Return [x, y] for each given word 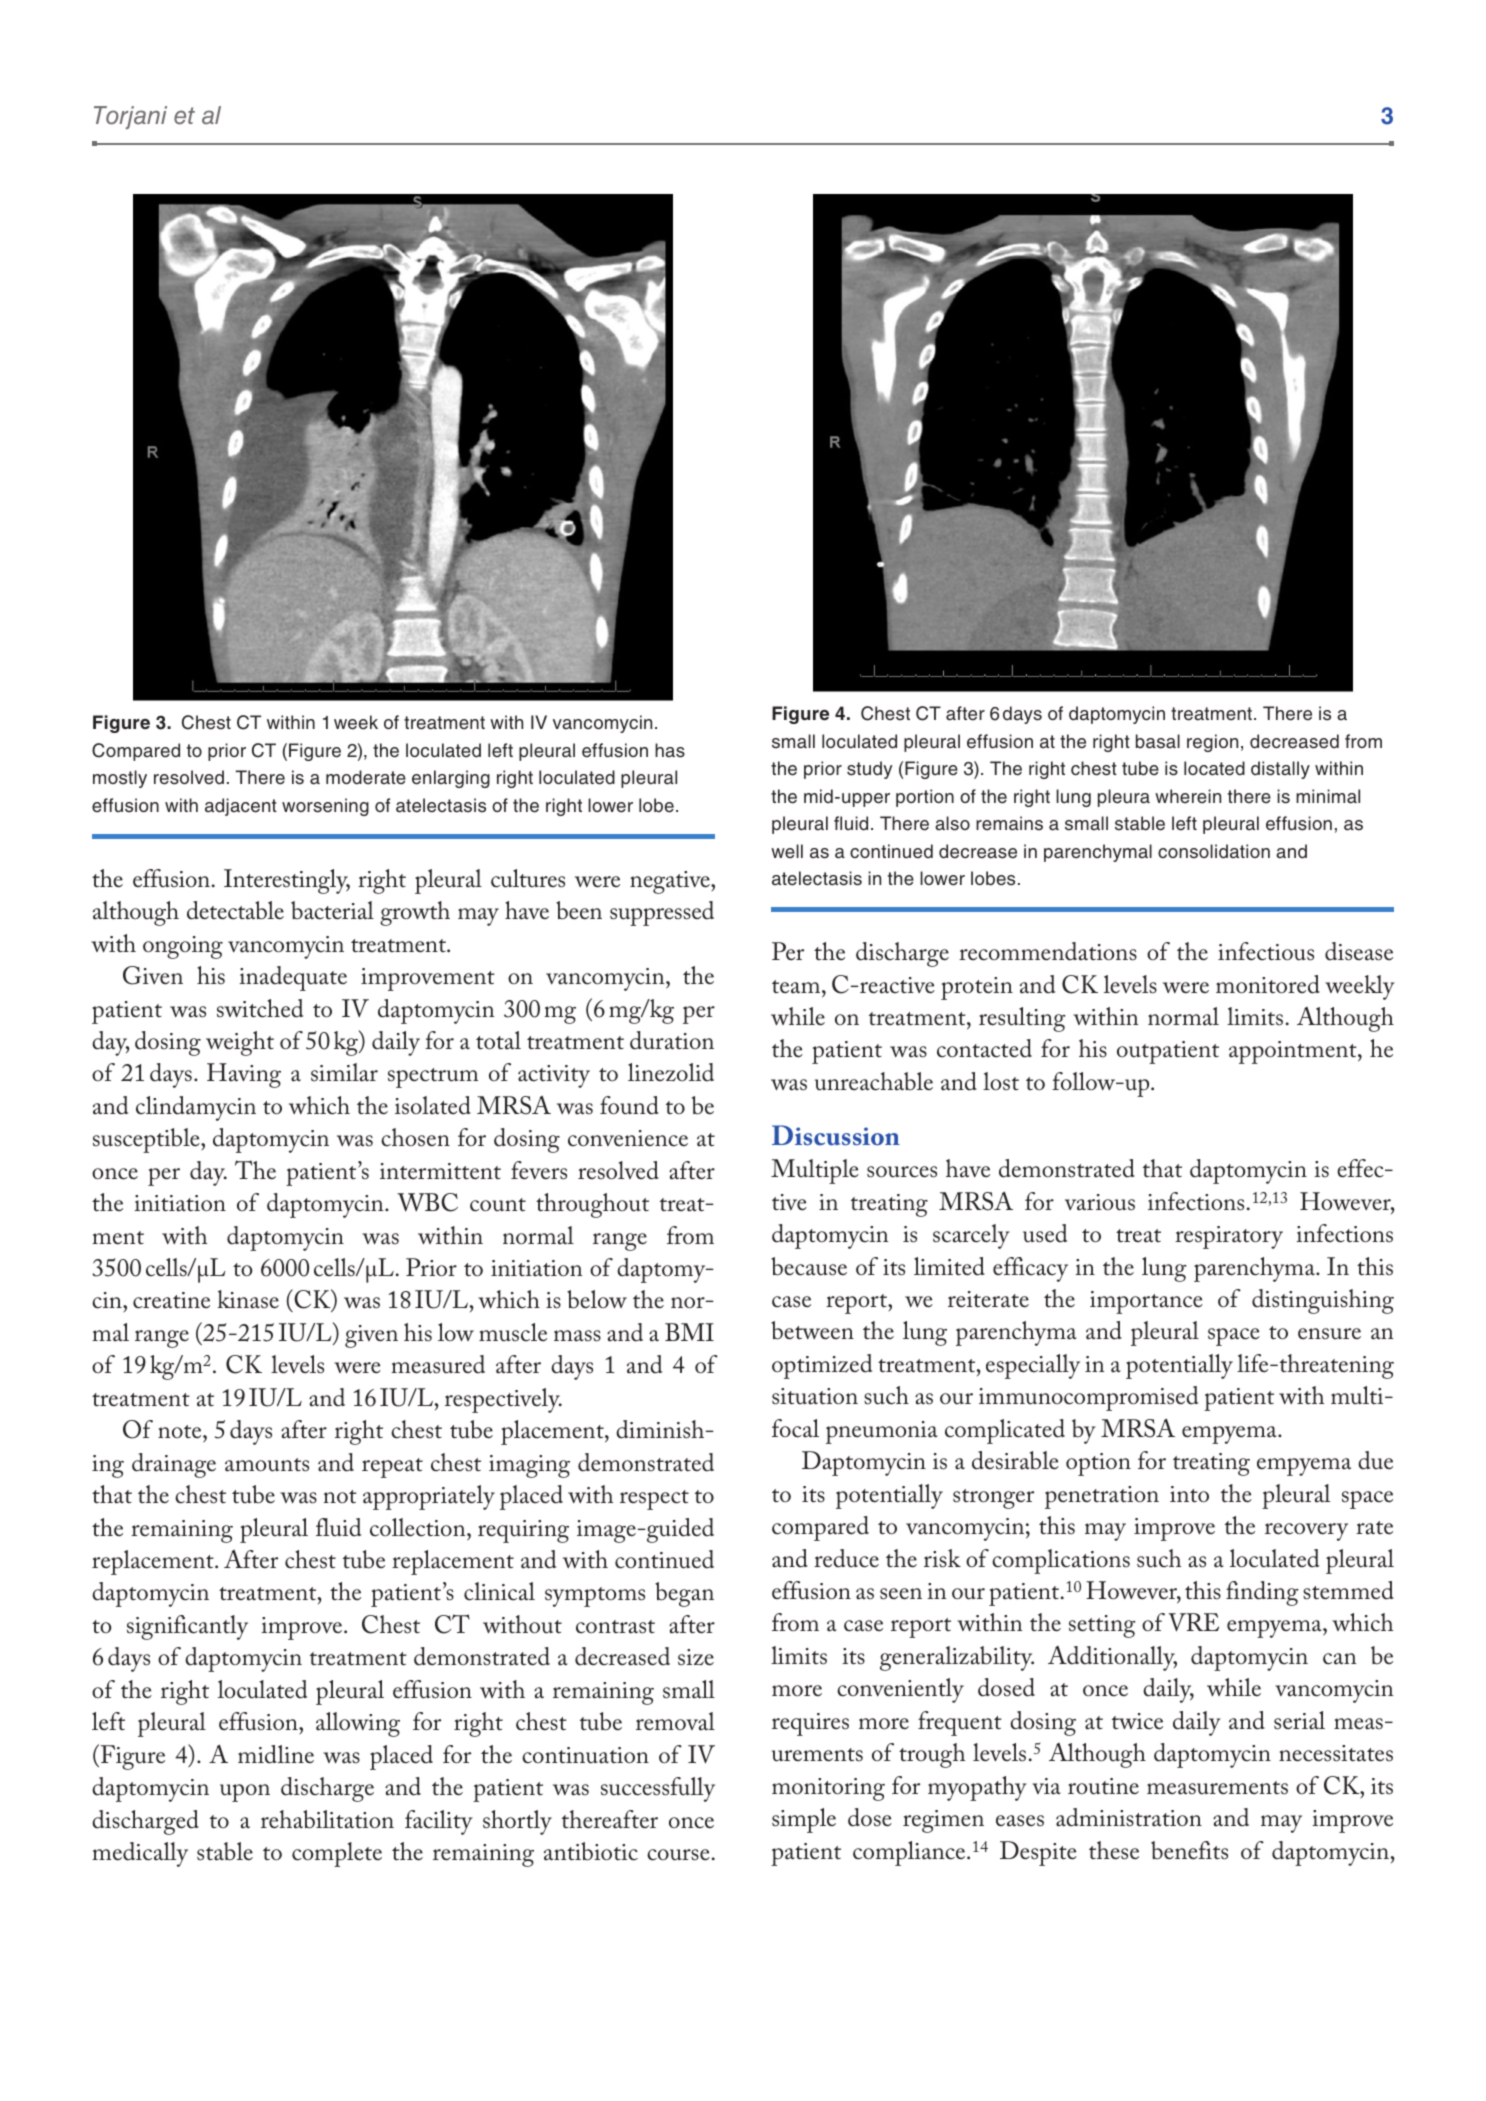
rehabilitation [327, 1819]
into [1189, 1494]
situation [815, 1396]
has [670, 750]
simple [804, 1820]
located [1214, 768]
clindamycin [196, 1108]
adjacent [241, 807]
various [1100, 1202]
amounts [267, 1465]
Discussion [836, 1135]
